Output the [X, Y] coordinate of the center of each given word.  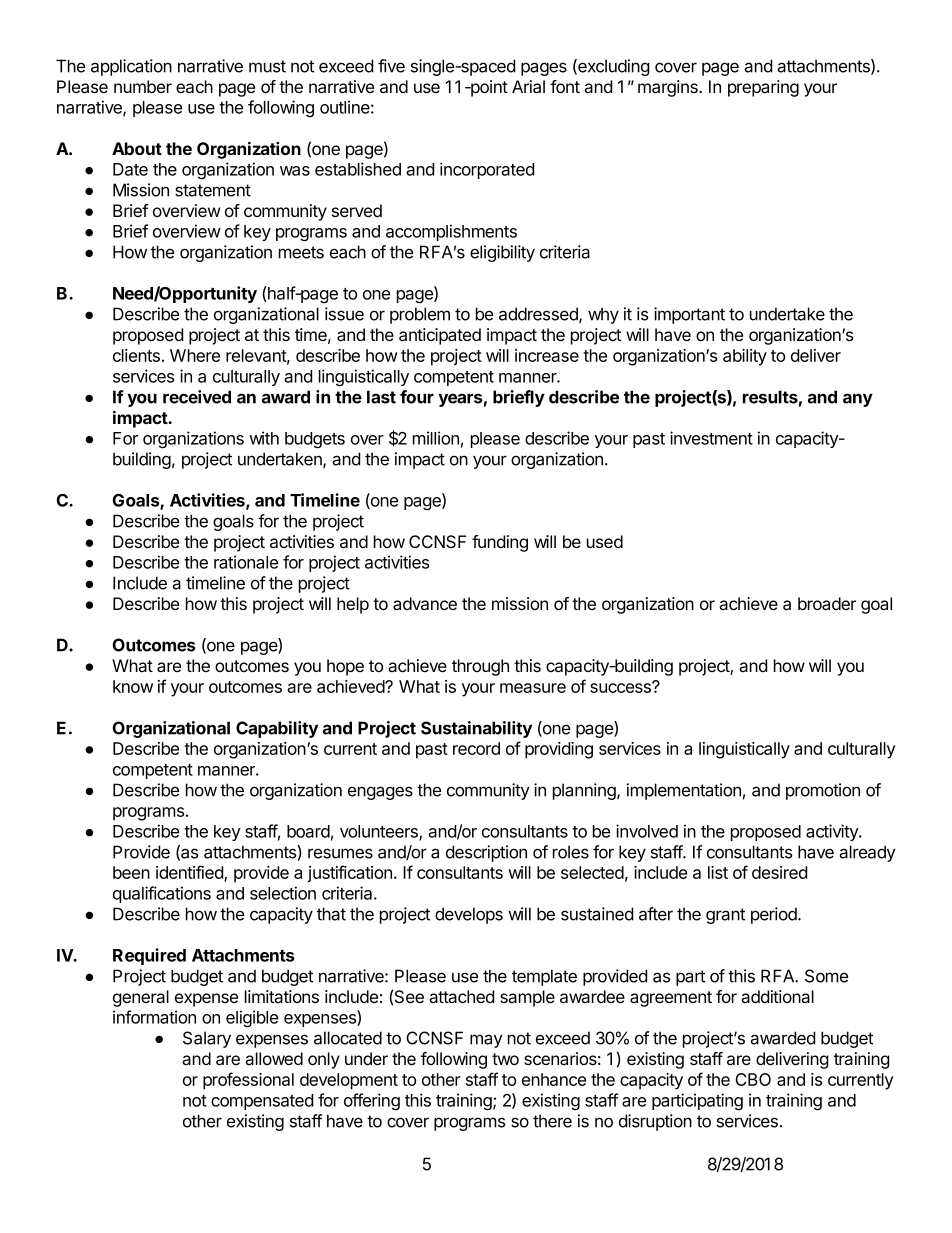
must [267, 66]
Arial [528, 87]
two [505, 1059]
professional [248, 1081]
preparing [763, 88]
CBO [753, 1079]
